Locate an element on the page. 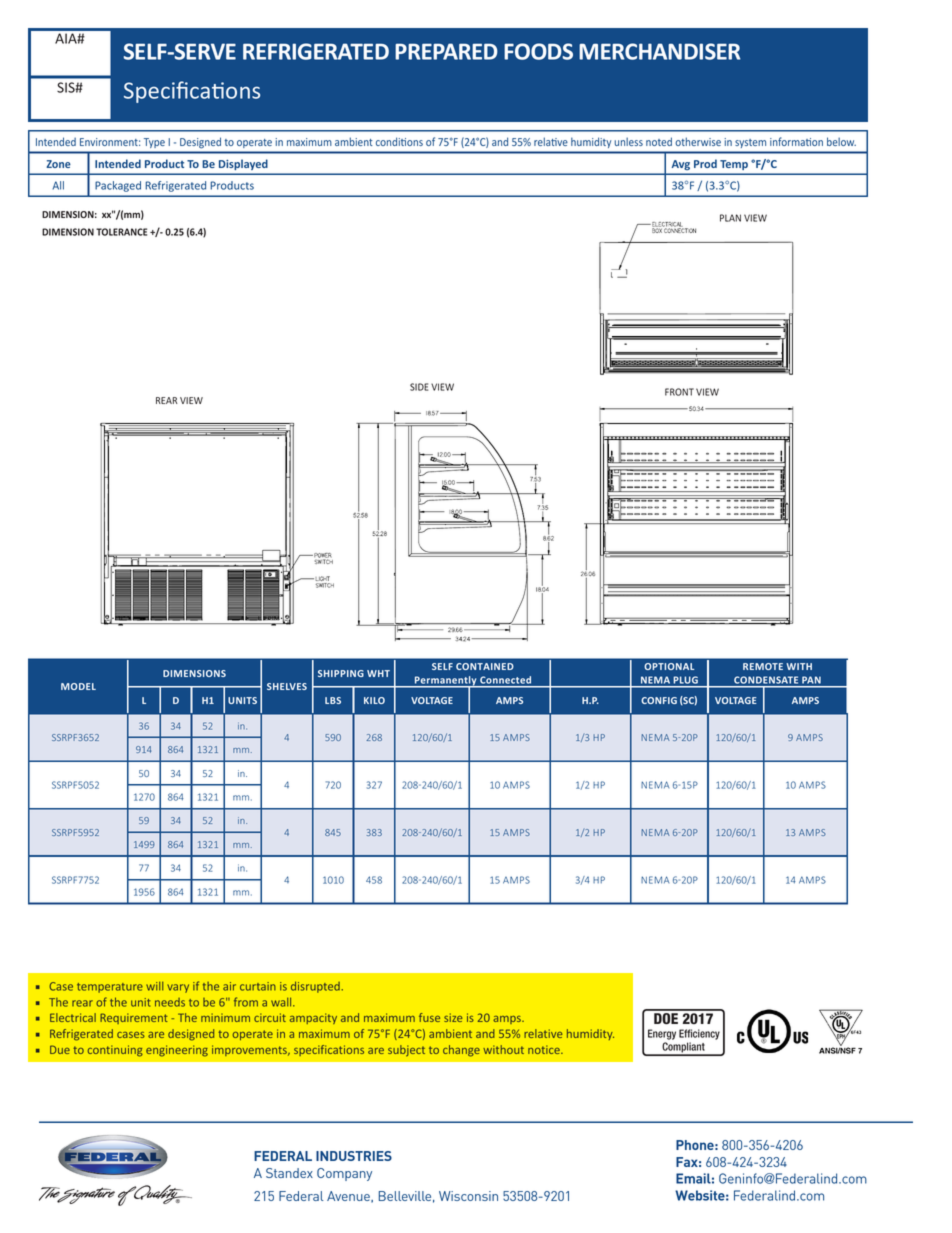  will is located at coordinates (154, 986).
